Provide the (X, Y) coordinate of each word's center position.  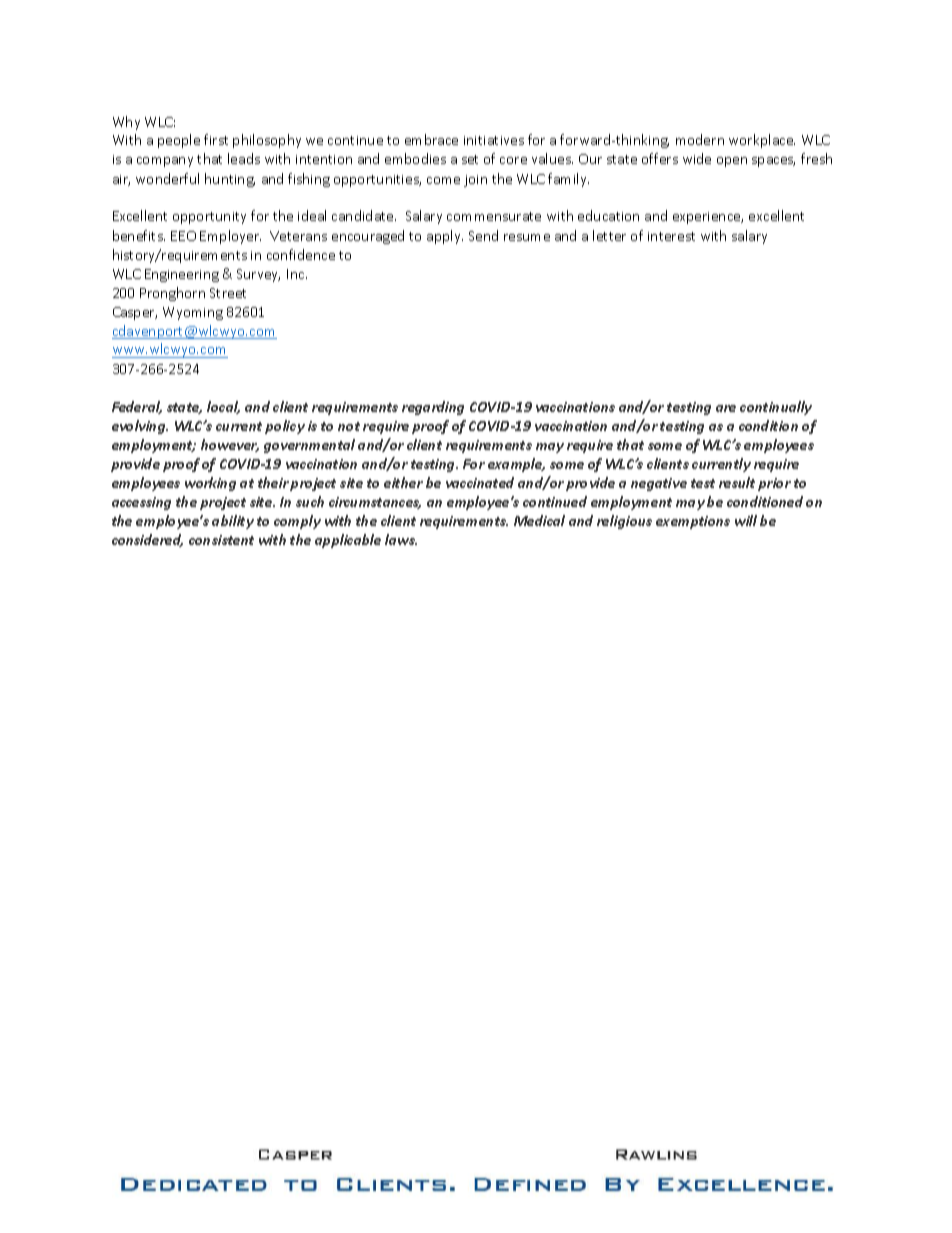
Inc (297, 274)
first (216, 139)
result (737, 482)
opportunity (209, 218)
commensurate (494, 216)
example (516, 465)
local (223, 407)
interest (671, 236)
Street (228, 293)
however (230, 445)
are (726, 408)
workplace (762, 141)
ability (233, 522)
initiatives (494, 140)
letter (609, 235)
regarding (433, 408)
